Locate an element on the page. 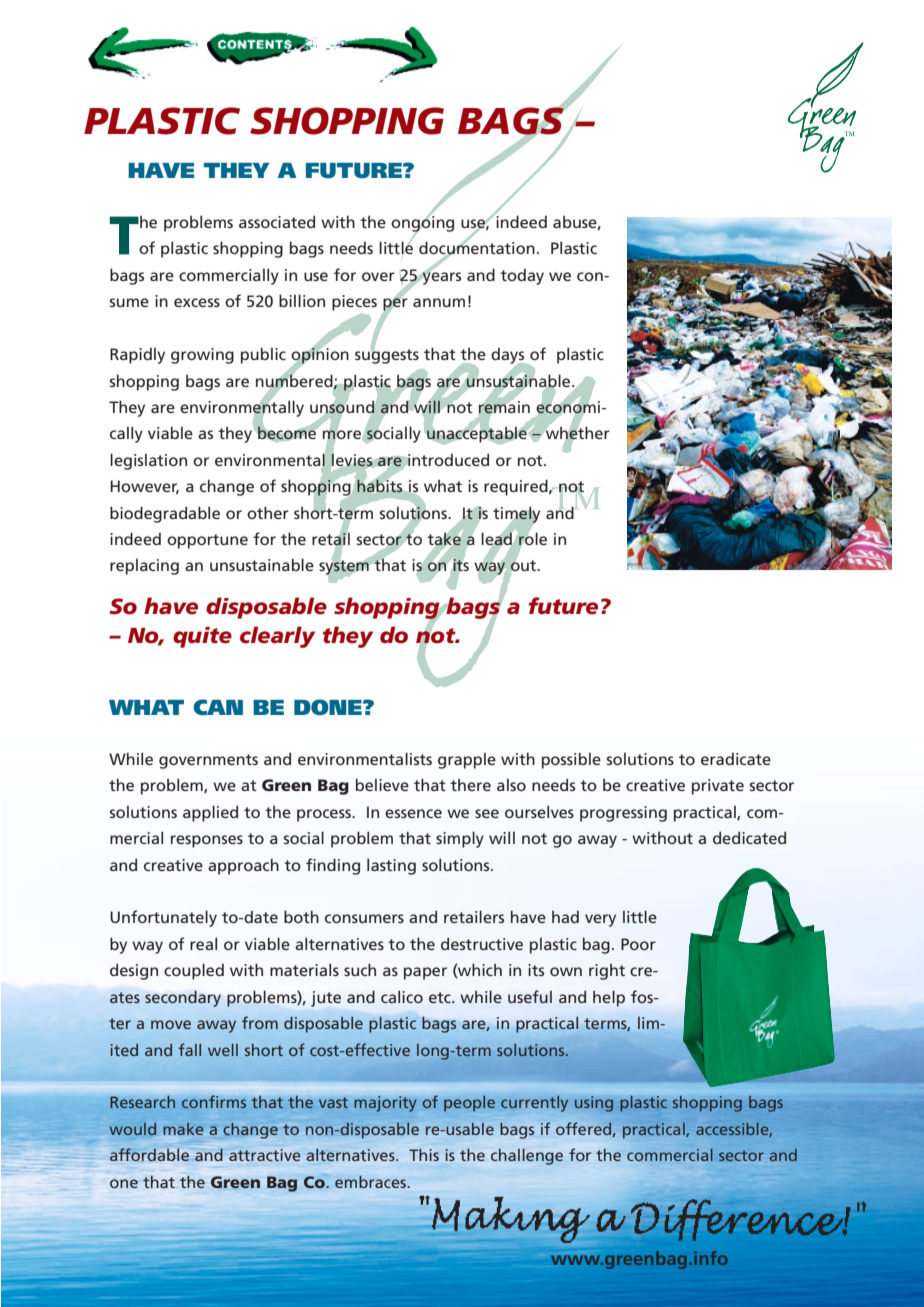 The image size is (924, 1307). make is located at coordinates (183, 1129).
